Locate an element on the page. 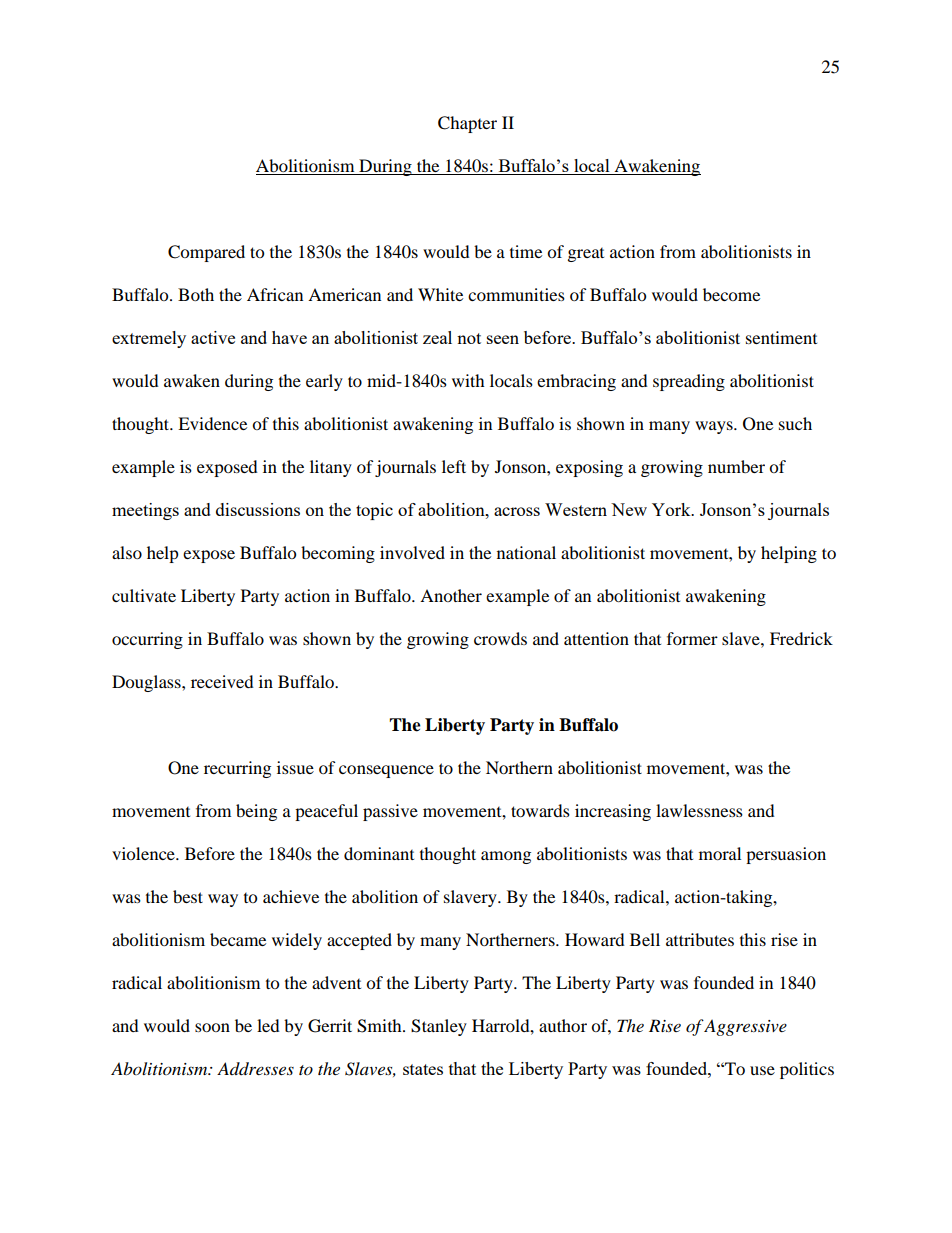 Image resolution: width=952 pixels, height=1233 pixels. soon is located at coordinates (212, 1027).
